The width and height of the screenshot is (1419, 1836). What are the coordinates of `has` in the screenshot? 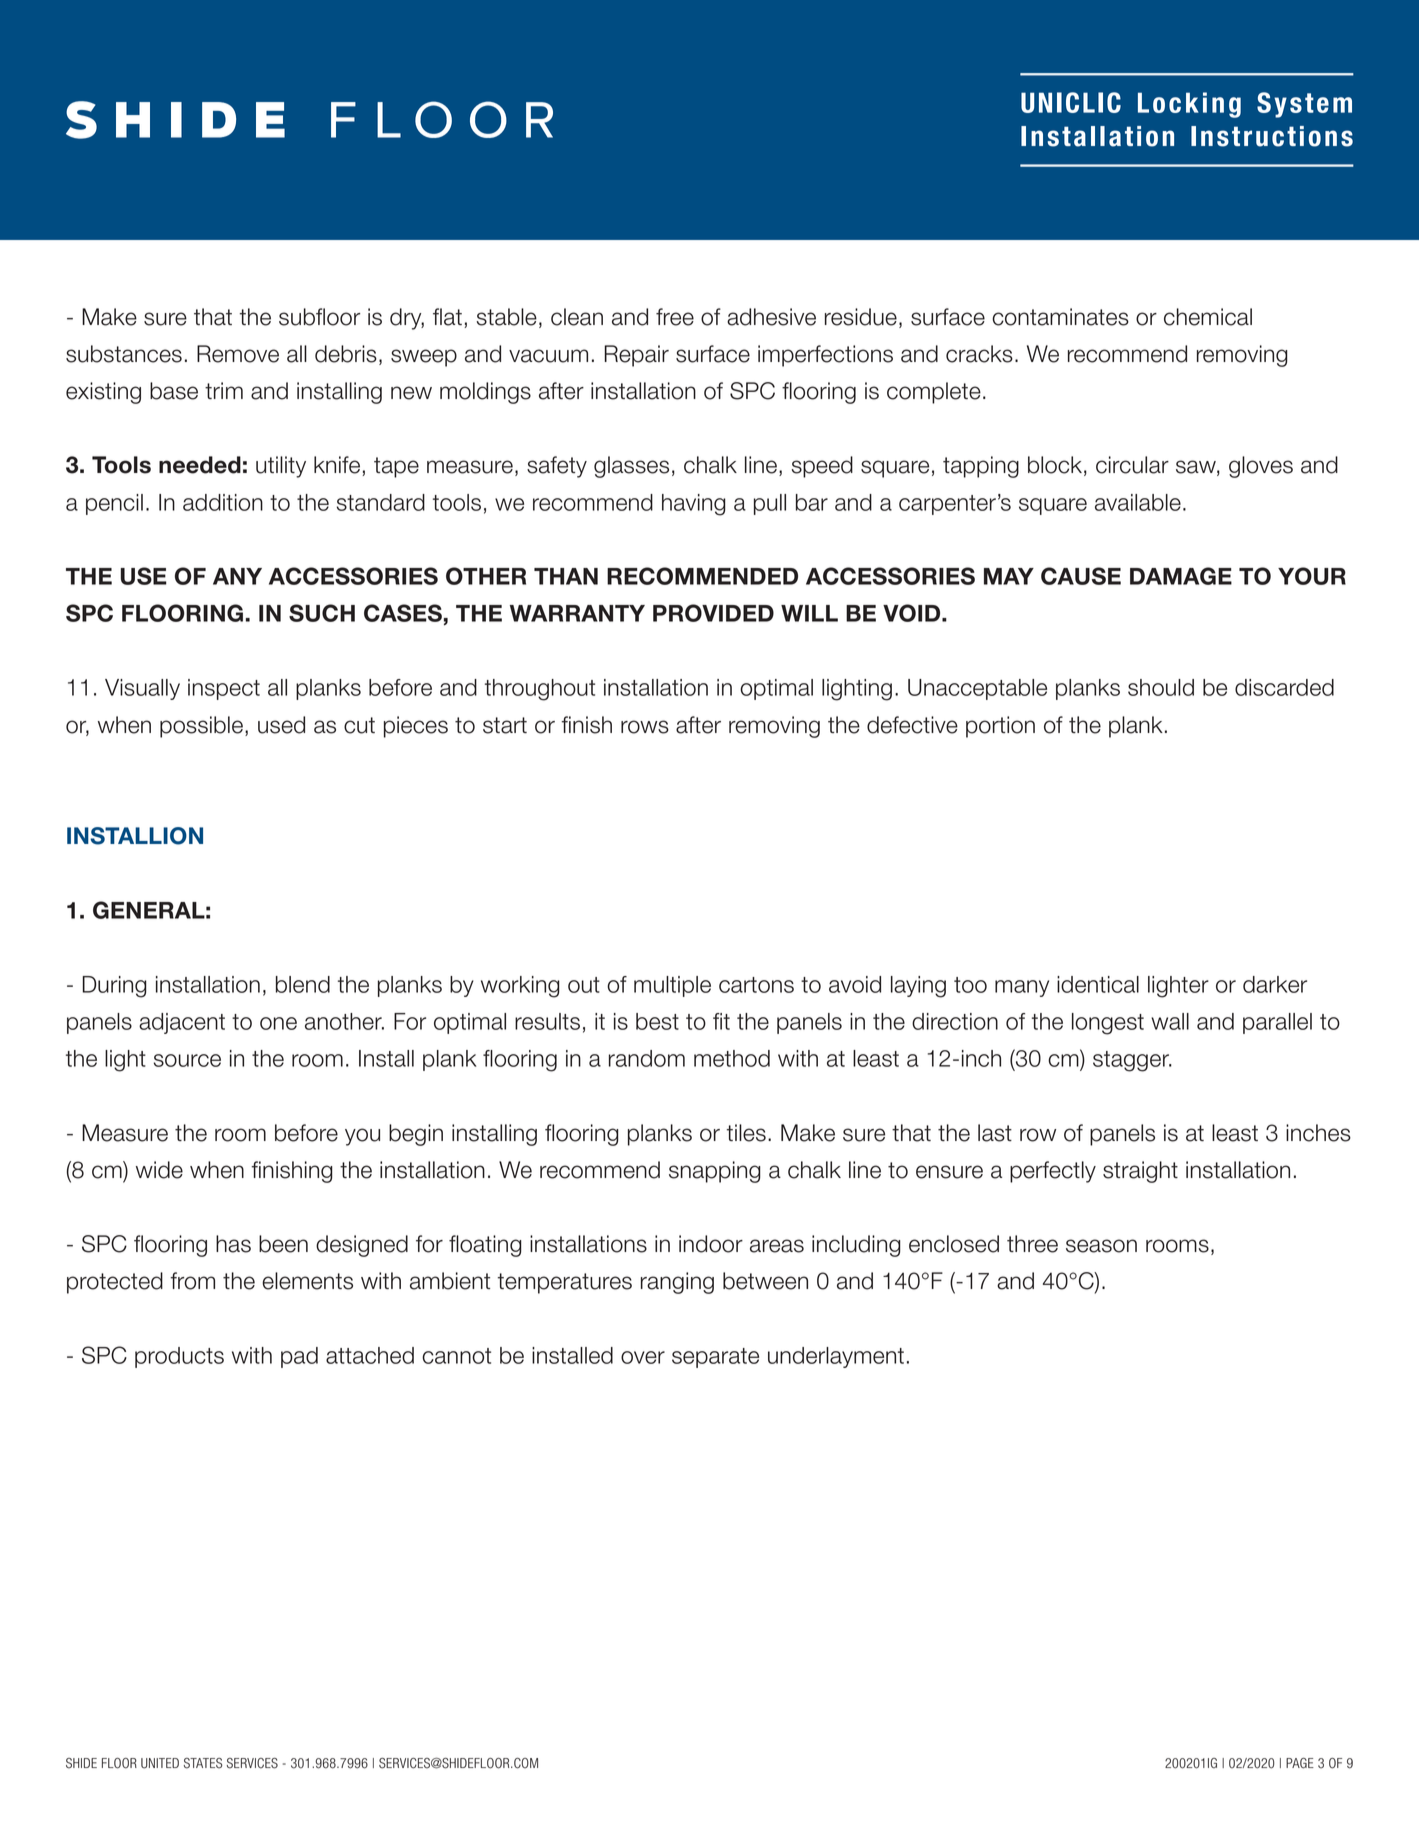 It's located at (233, 1244).
